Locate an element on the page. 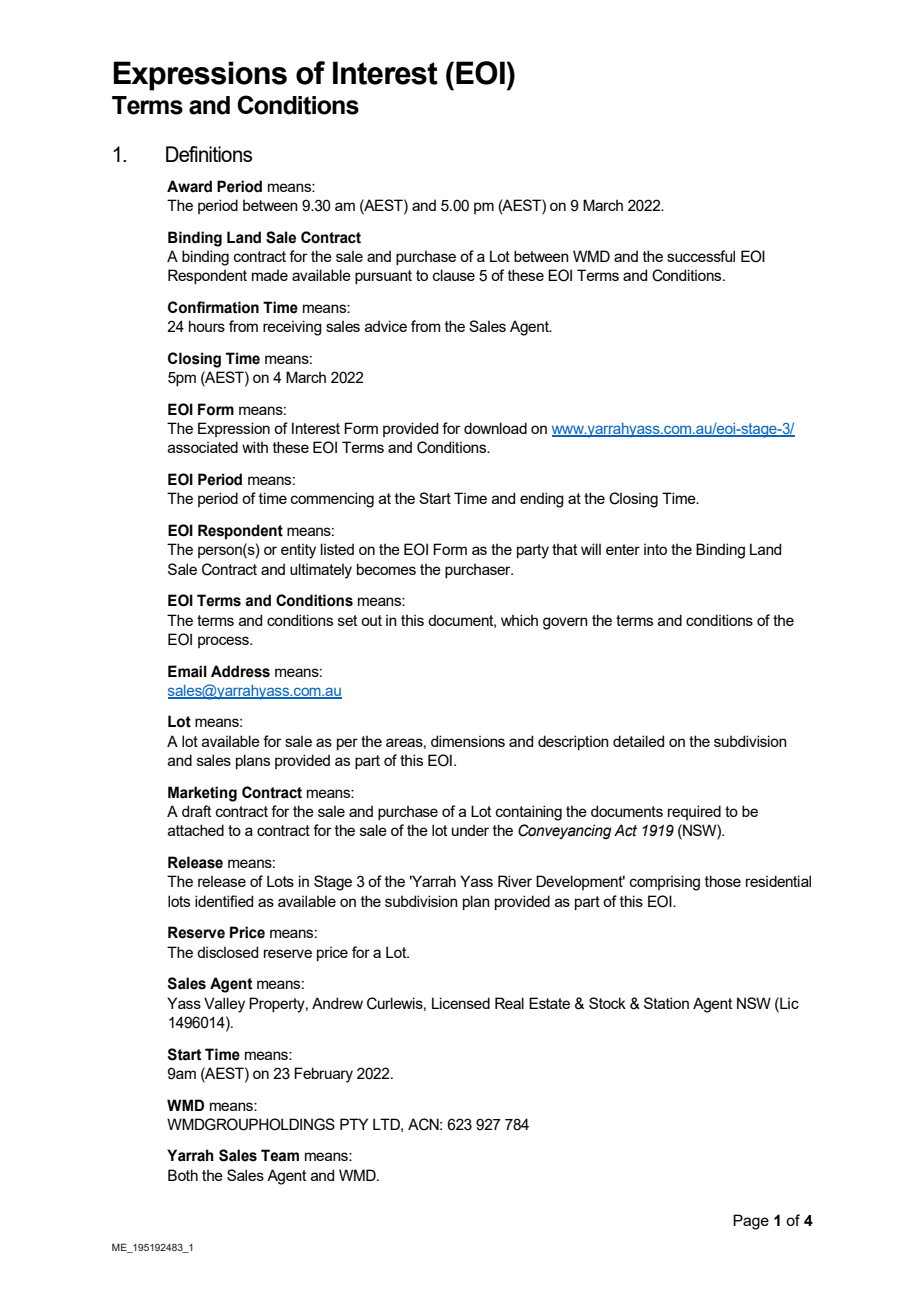  under is located at coordinates (470, 830).
